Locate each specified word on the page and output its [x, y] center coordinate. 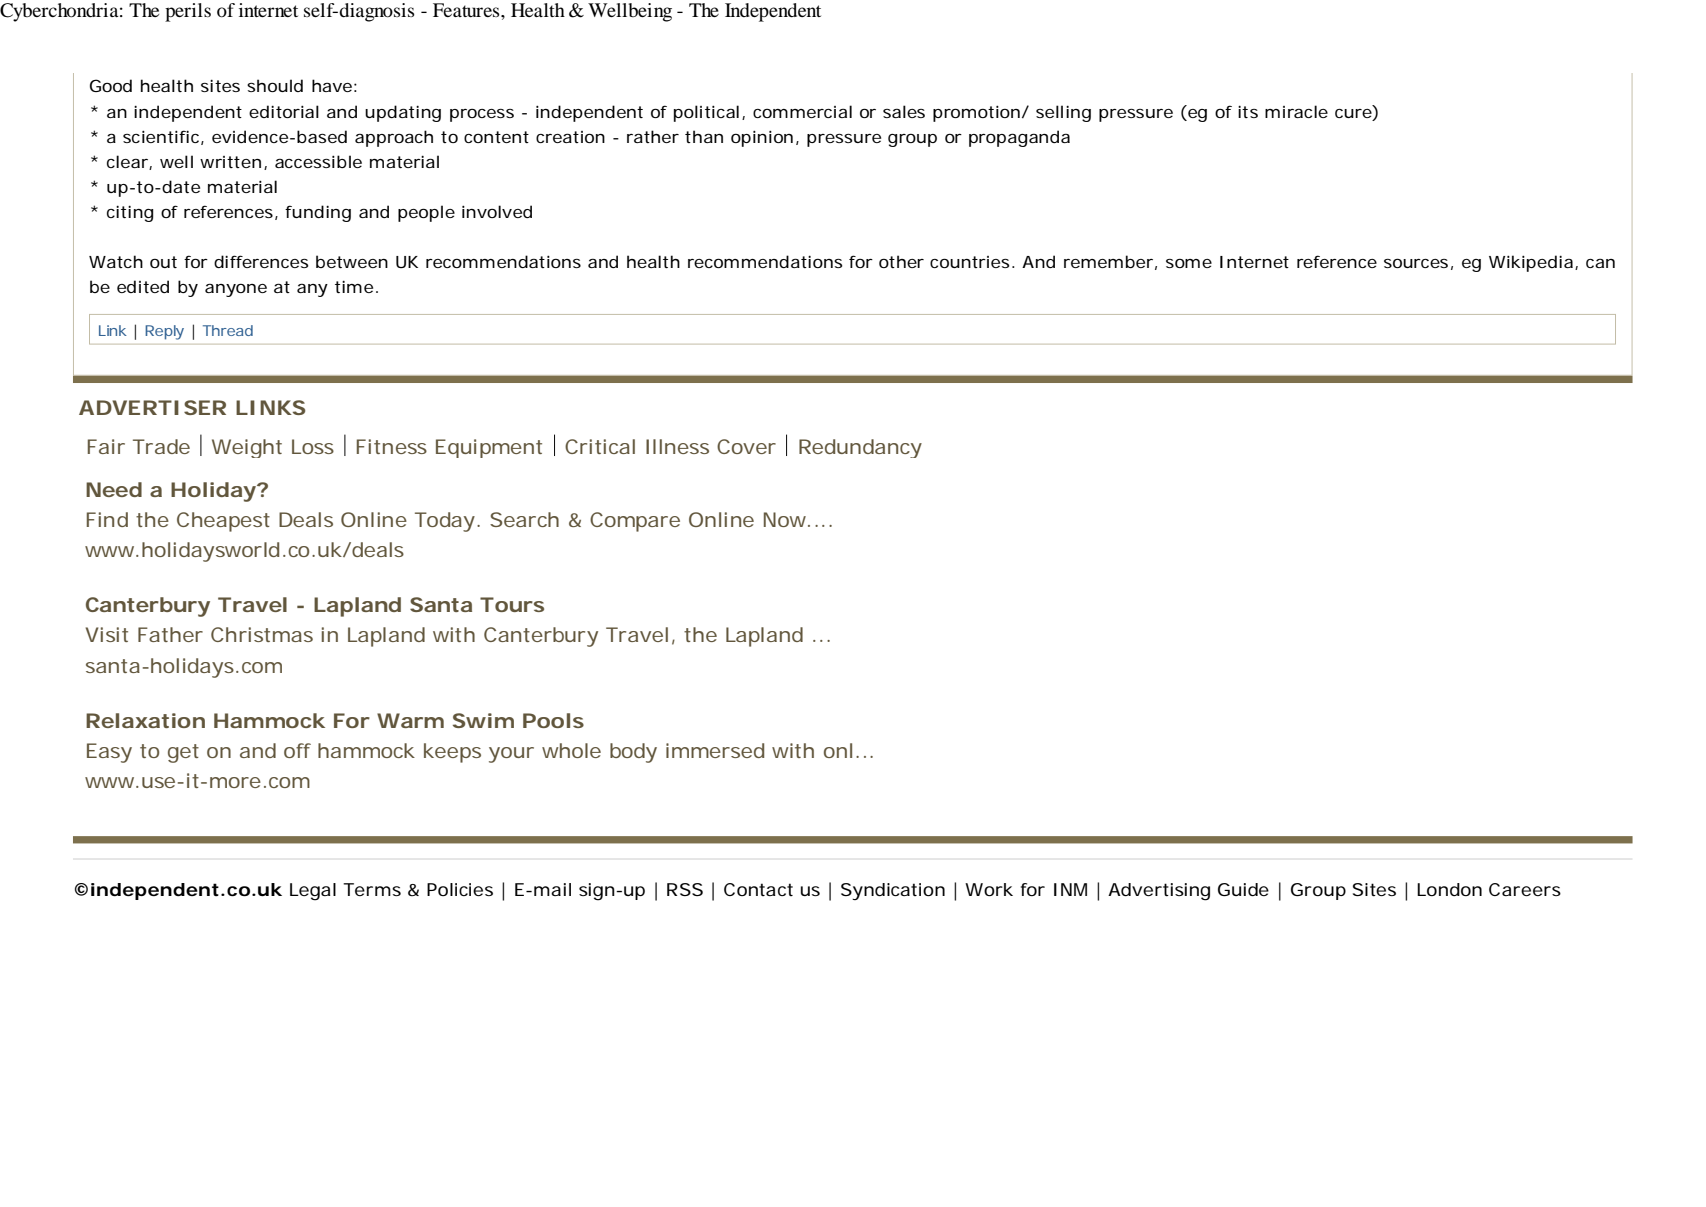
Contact [758, 889]
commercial [802, 111]
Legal [313, 892]
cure [1353, 113]
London [1449, 889]
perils [188, 12]
